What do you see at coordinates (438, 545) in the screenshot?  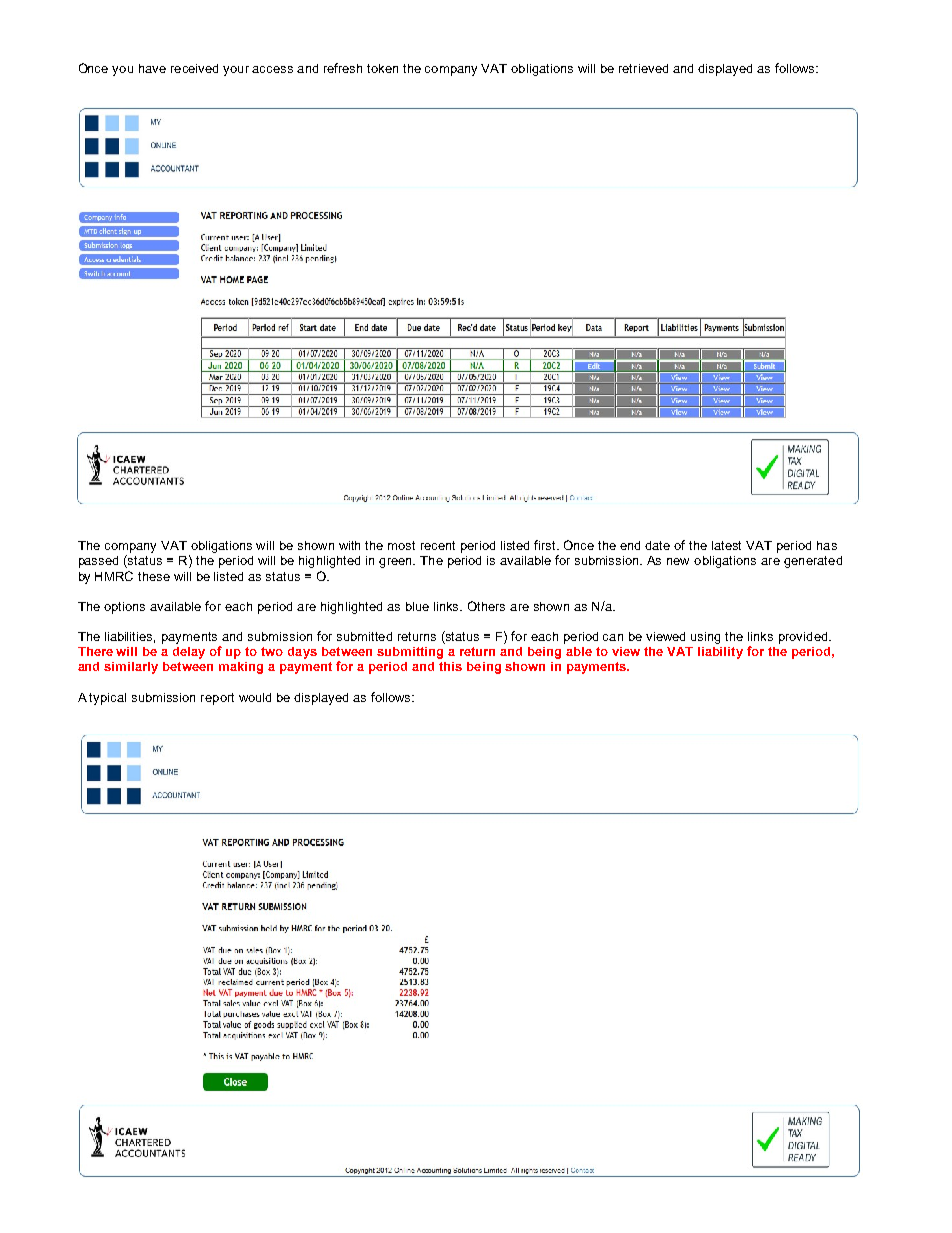 I see `recent` at bounding box center [438, 545].
